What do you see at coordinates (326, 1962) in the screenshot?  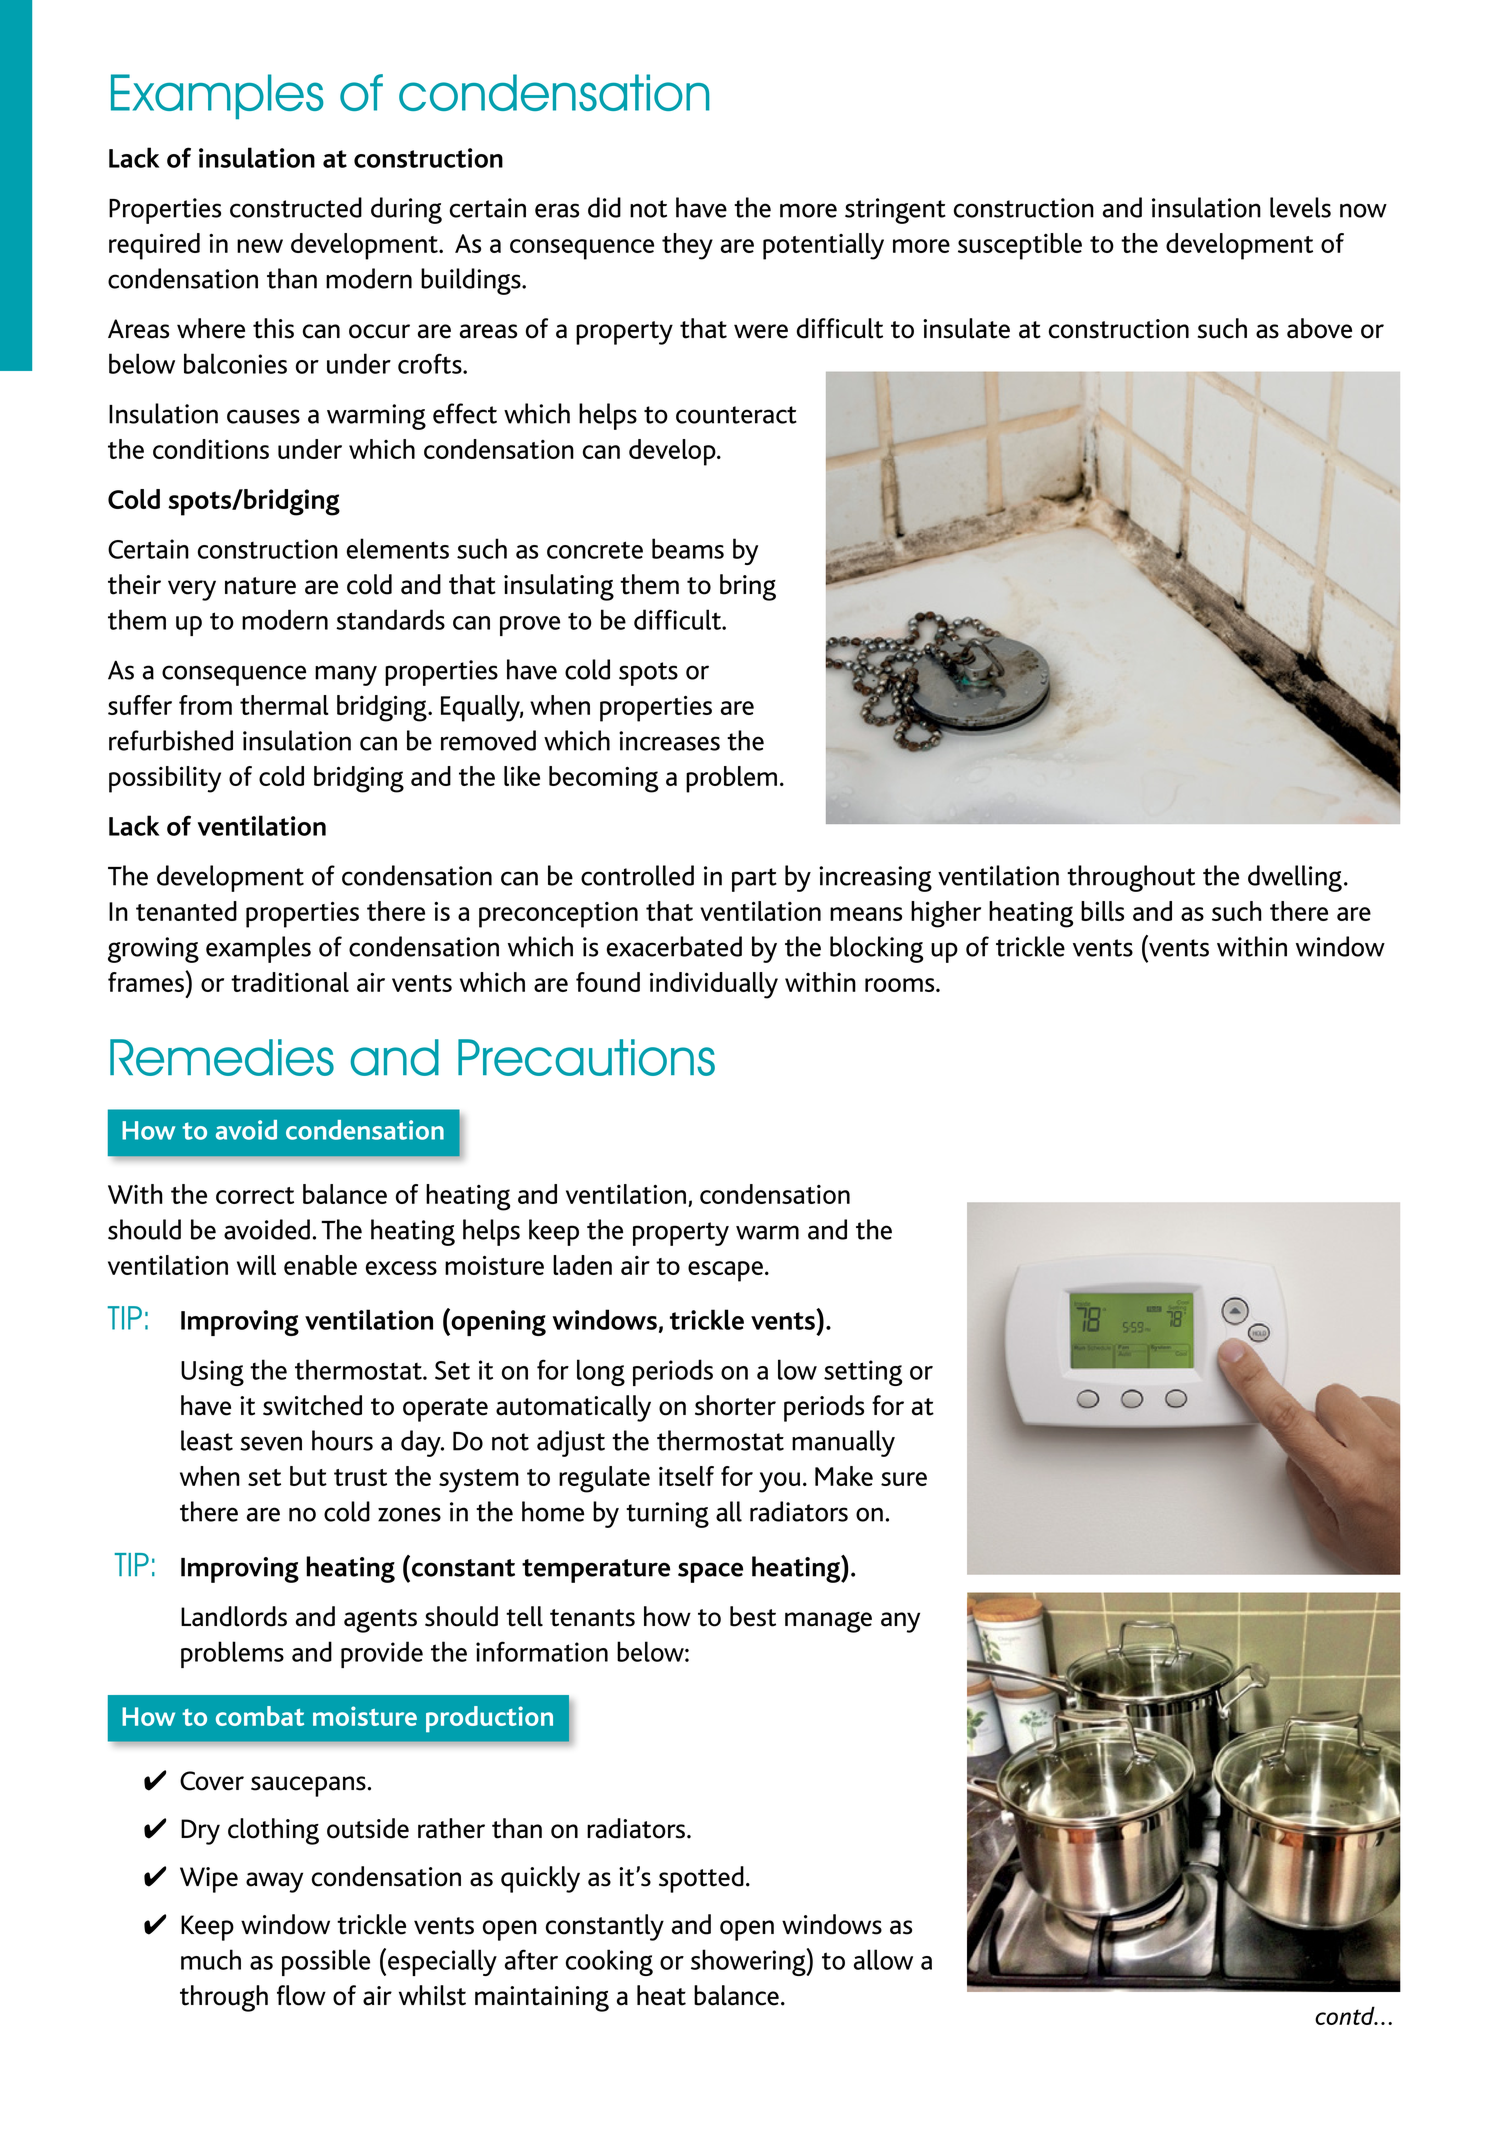 I see `possible` at bounding box center [326, 1962].
